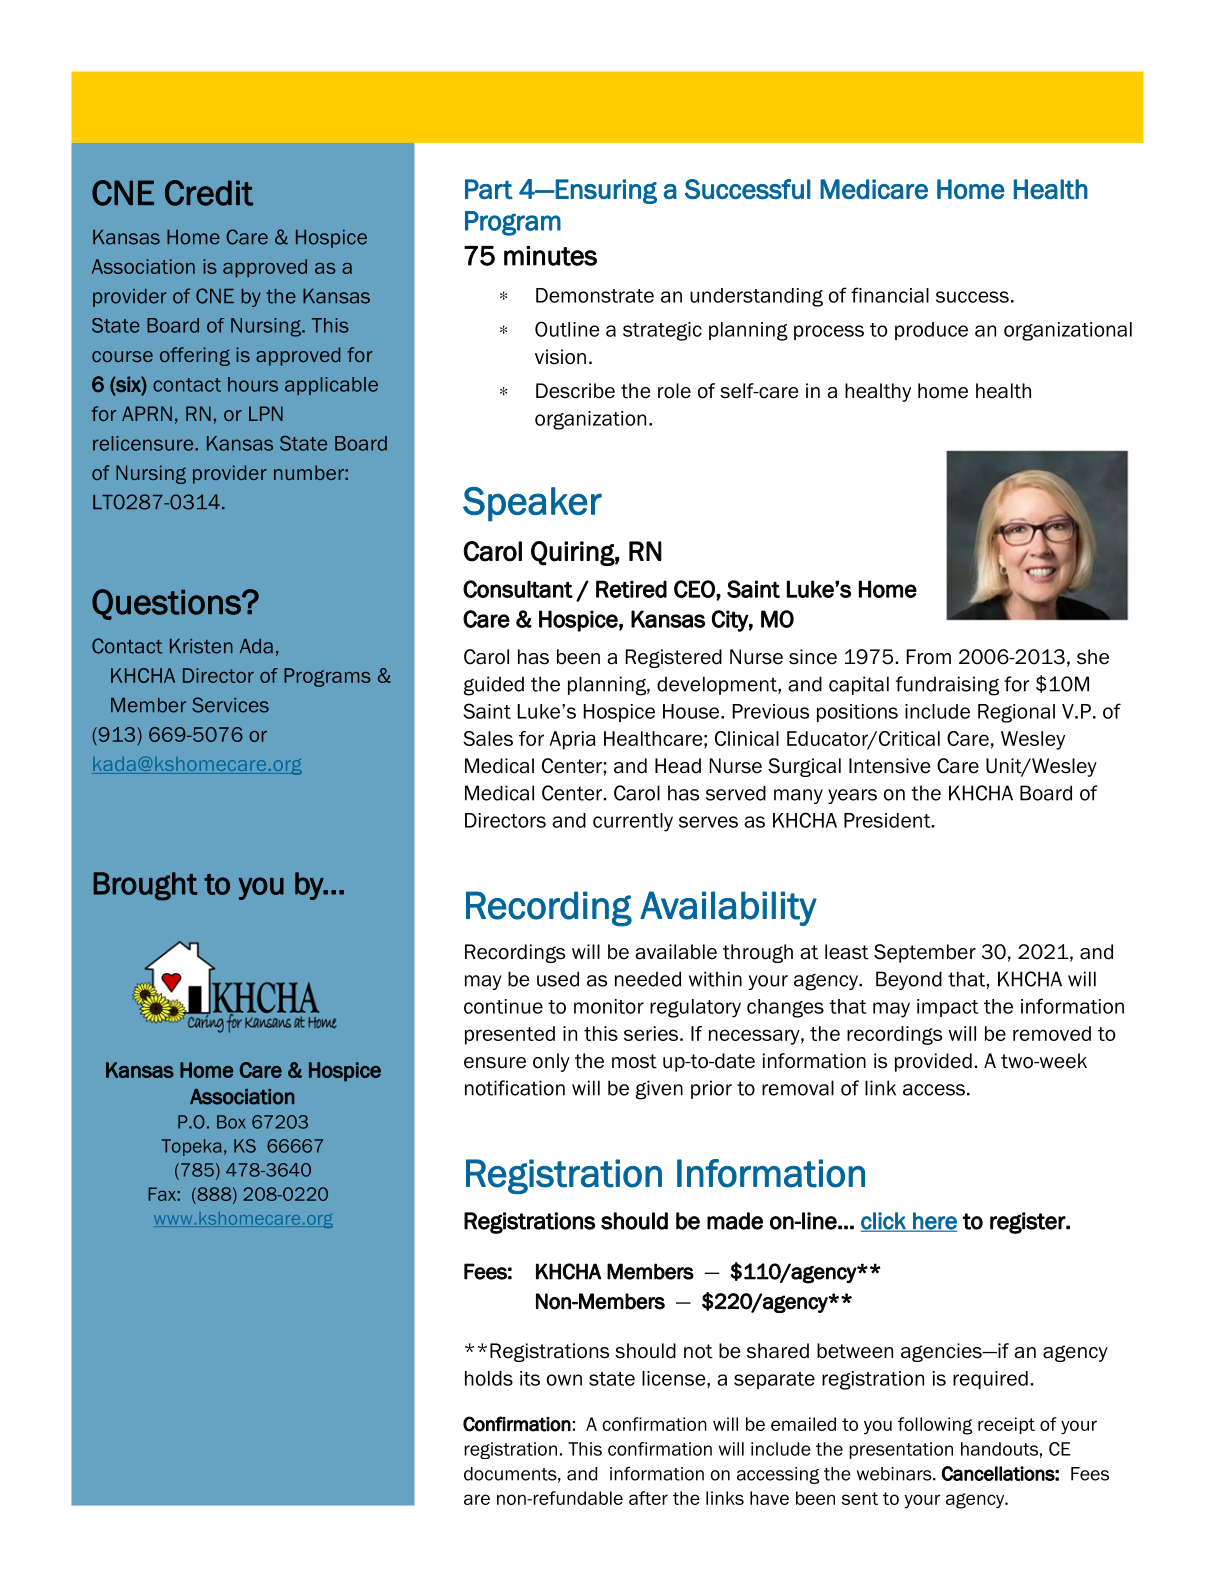 The height and width of the screenshot is (1572, 1215). Describe the element at coordinates (659, 1090) in the screenshot. I see `given` at that location.
